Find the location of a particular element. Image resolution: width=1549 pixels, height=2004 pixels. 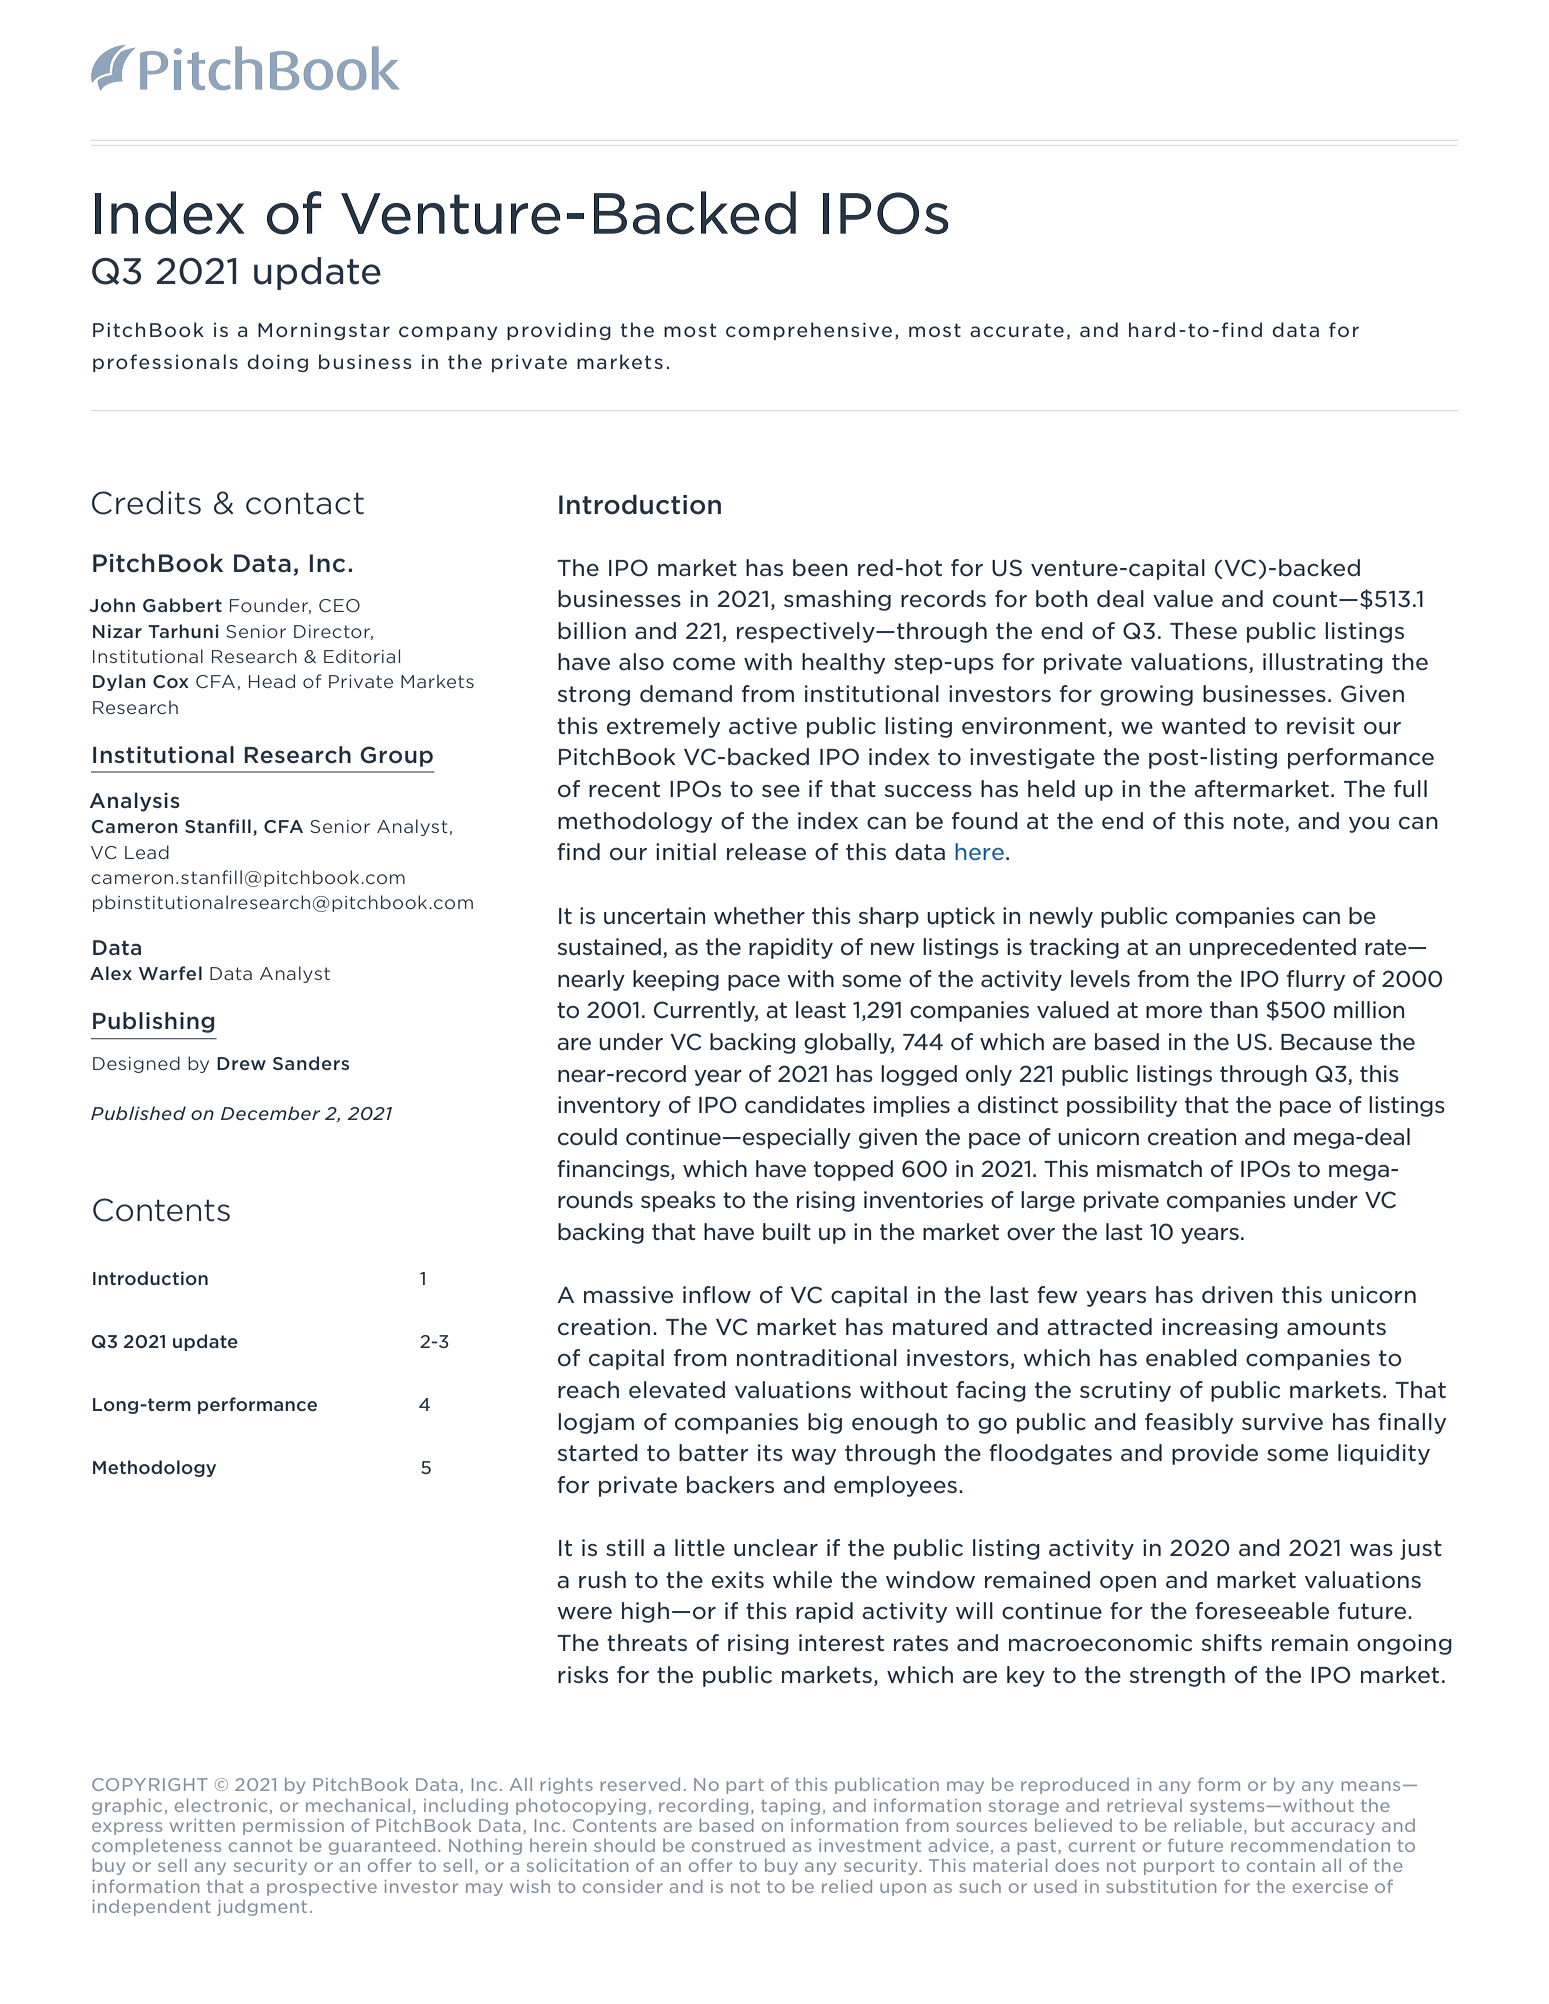

cannot is located at coordinates (260, 1846).
